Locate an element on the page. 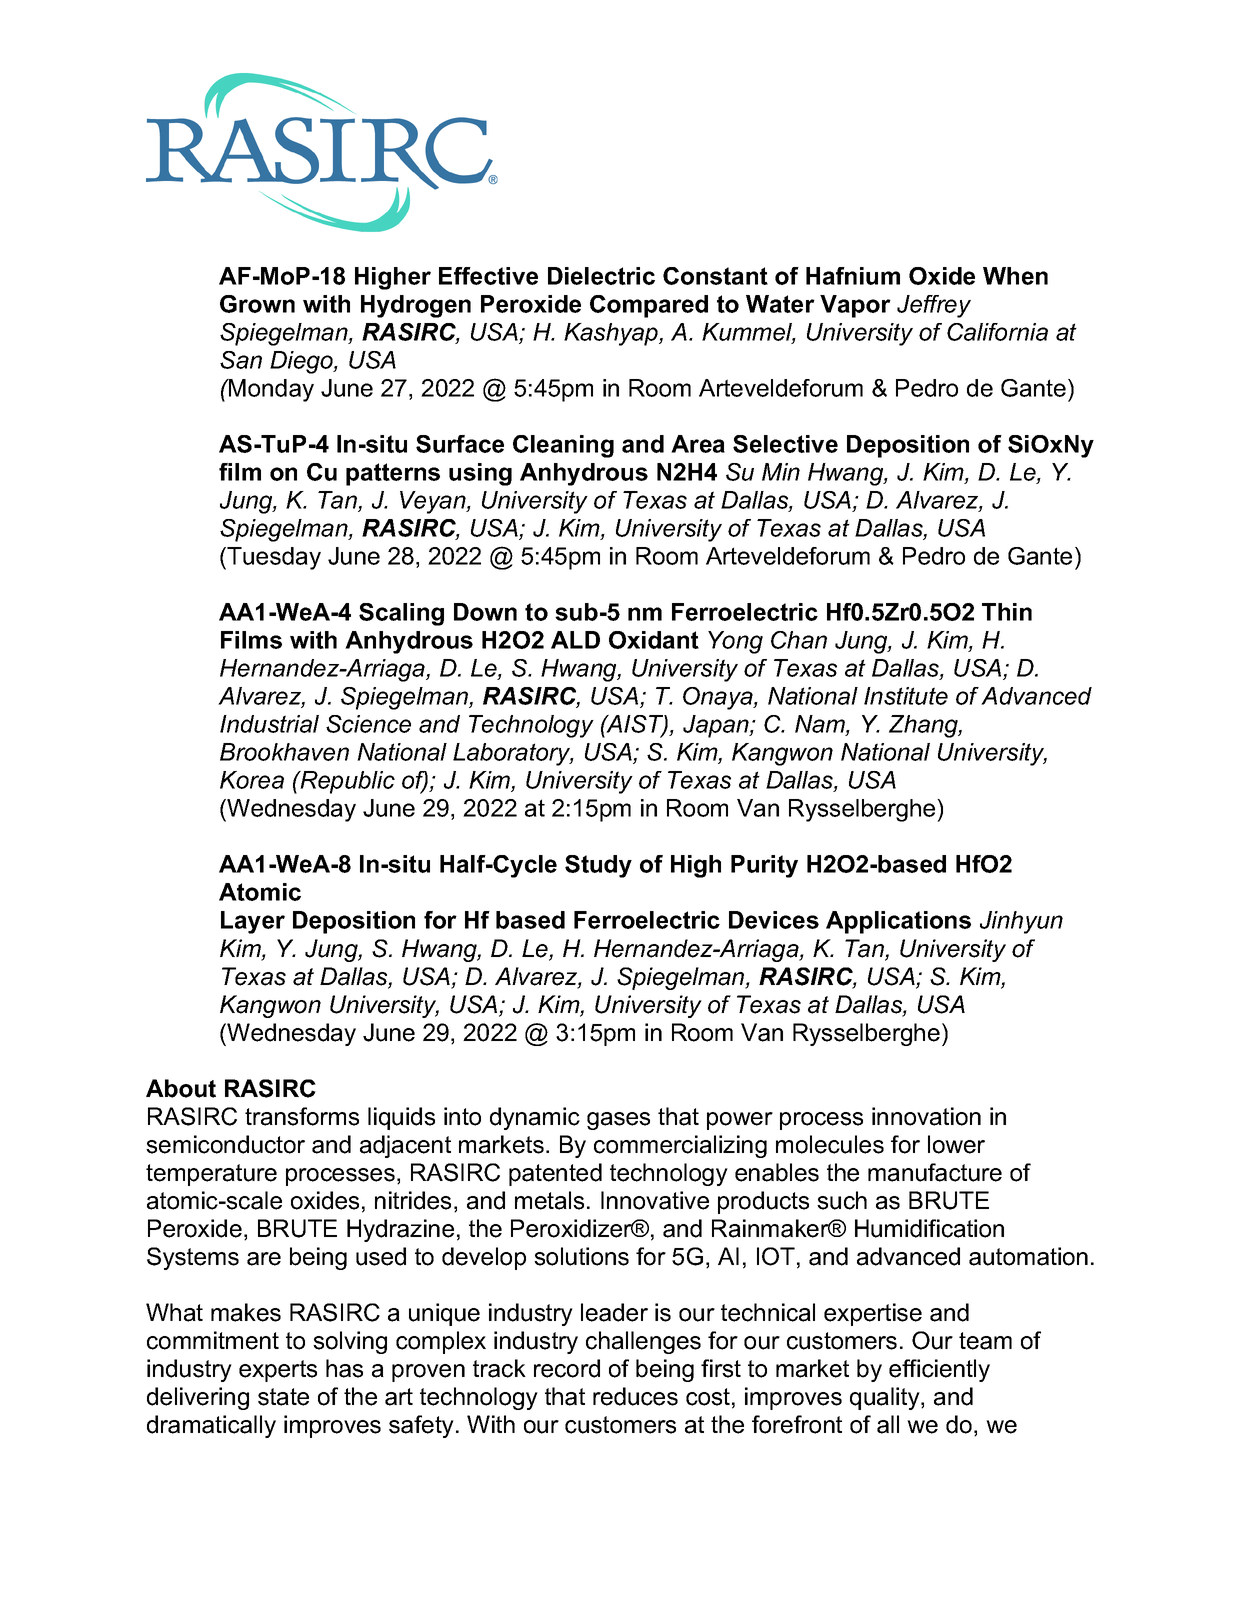  Layer is located at coordinates (253, 922).
